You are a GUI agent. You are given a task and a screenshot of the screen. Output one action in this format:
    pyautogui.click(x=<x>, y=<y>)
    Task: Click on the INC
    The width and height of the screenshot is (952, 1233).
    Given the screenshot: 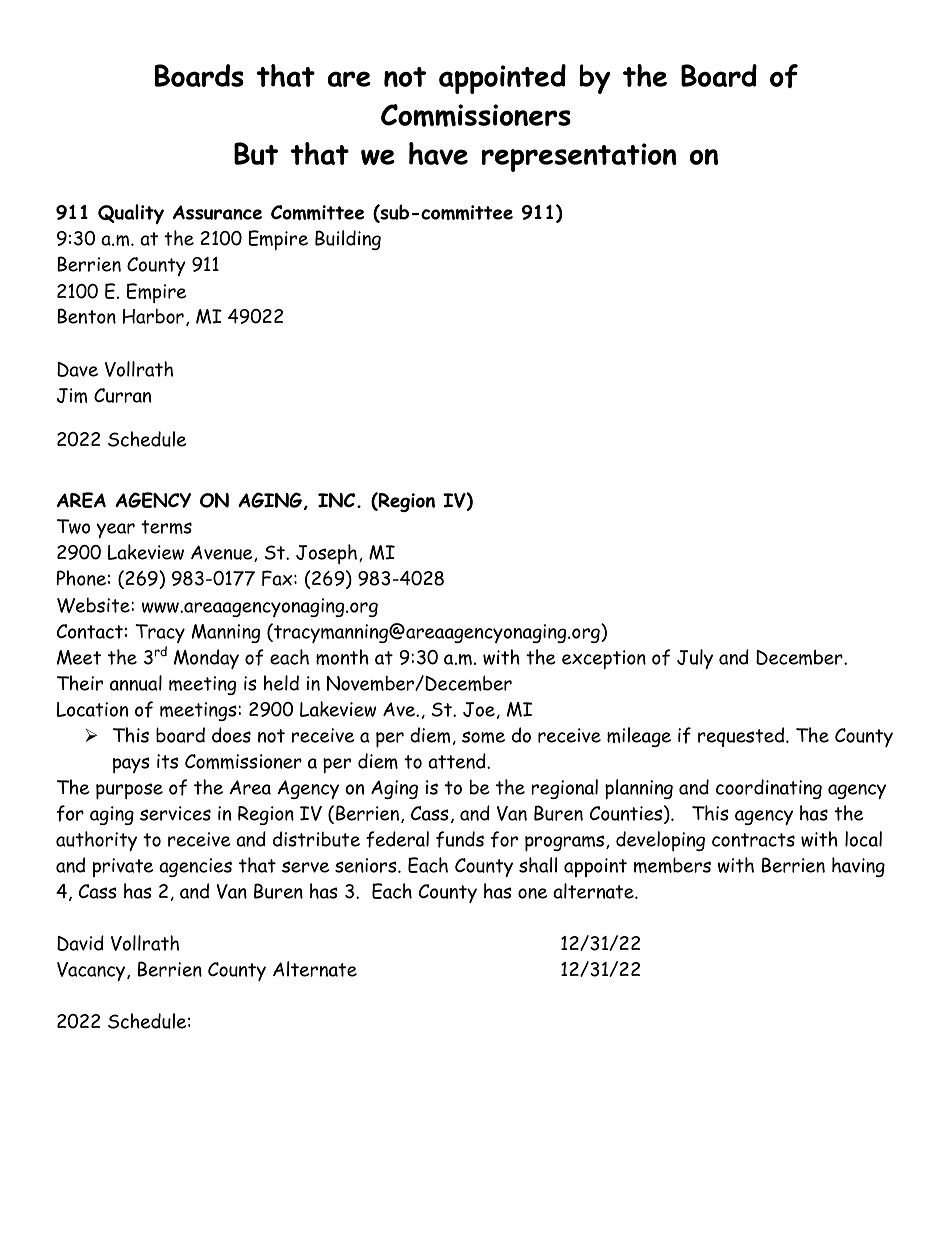 What is the action you would take?
    pyautogui.click(x=336, y=500)
